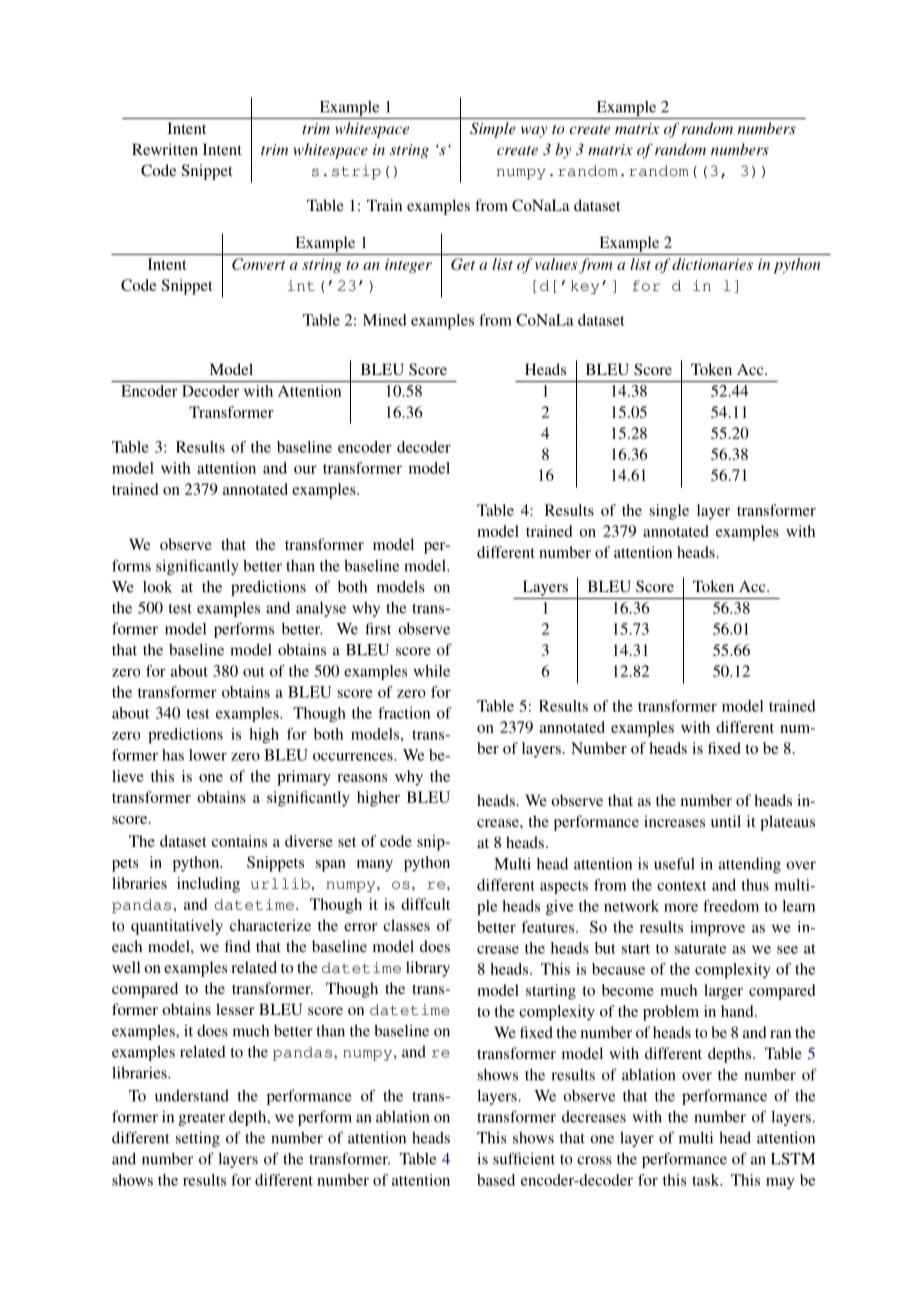 The width and height of the screenshot is (924, 1308). Describe the element at coordinates (375, 866) in the screenshot. I see `many` at that location.
